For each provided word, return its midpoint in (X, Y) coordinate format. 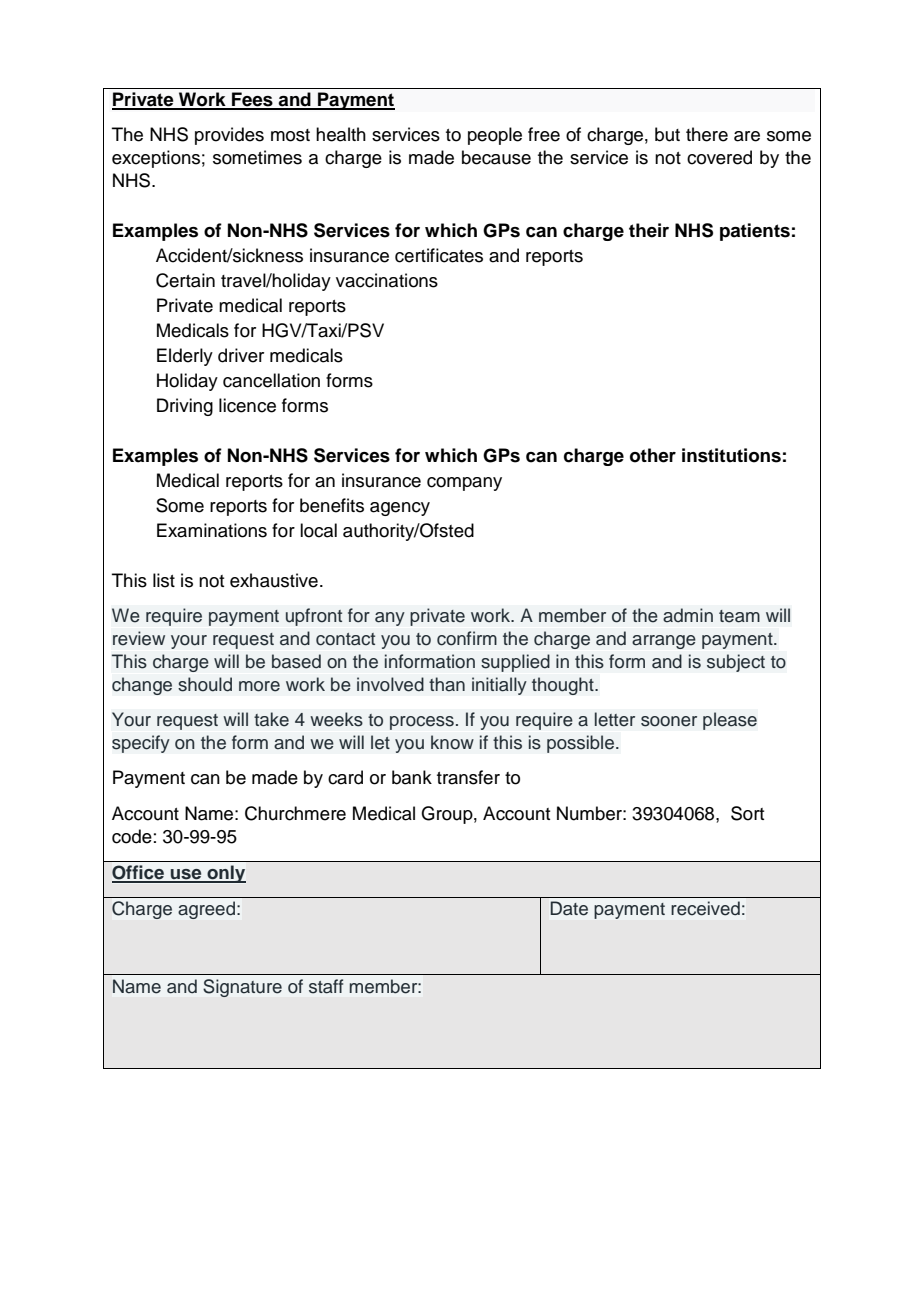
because (496, 157)
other (653, 455)
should (205, 684)
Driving (185, 407)
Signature (242, 988)
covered (719, 157)
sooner (669, 721)
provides (229, 136)
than (447, 684)
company (464, 484)
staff (326, 986)
